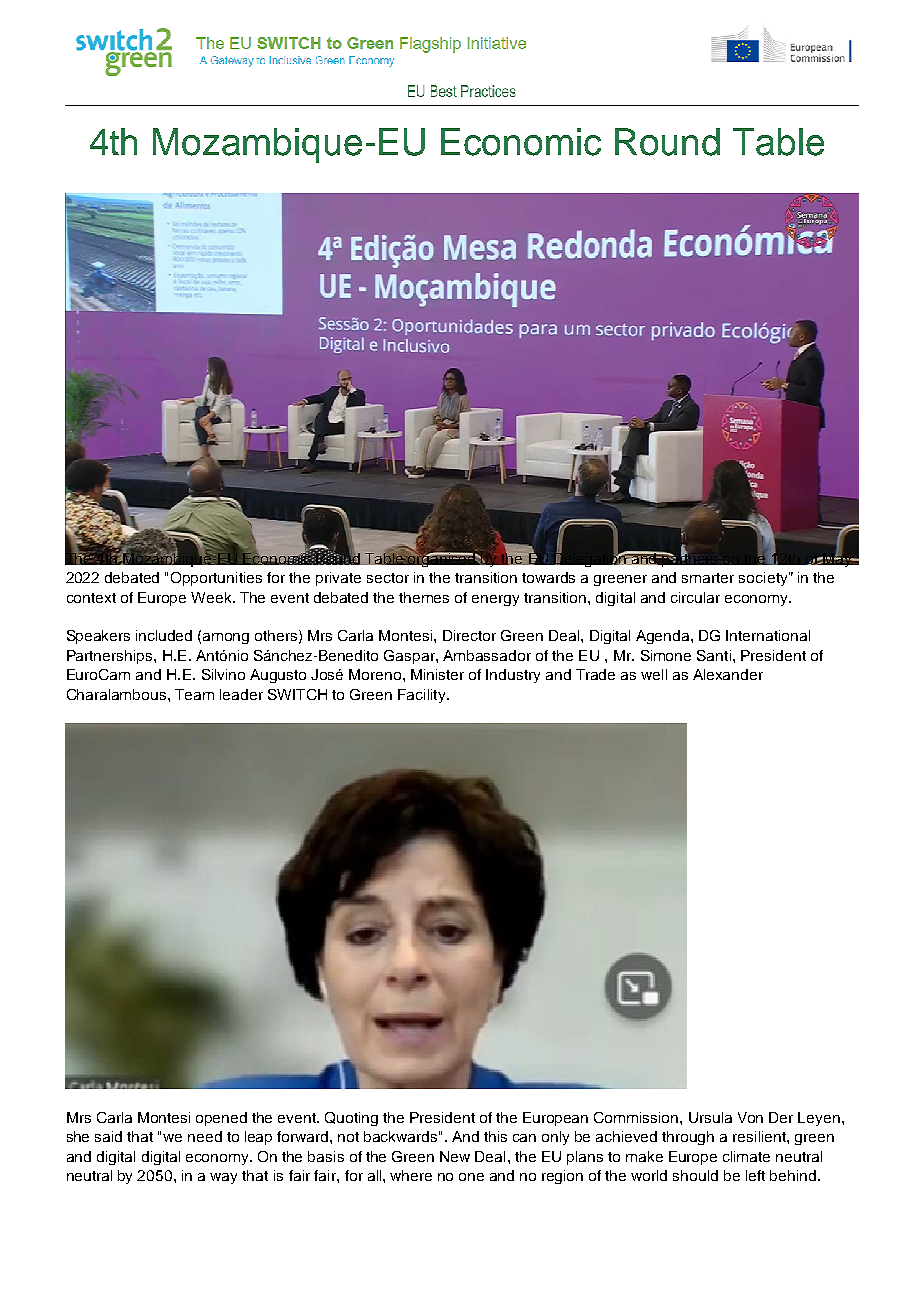 The image size is (924, 1308). I want to click on Quoting, so click(351, 1119).
